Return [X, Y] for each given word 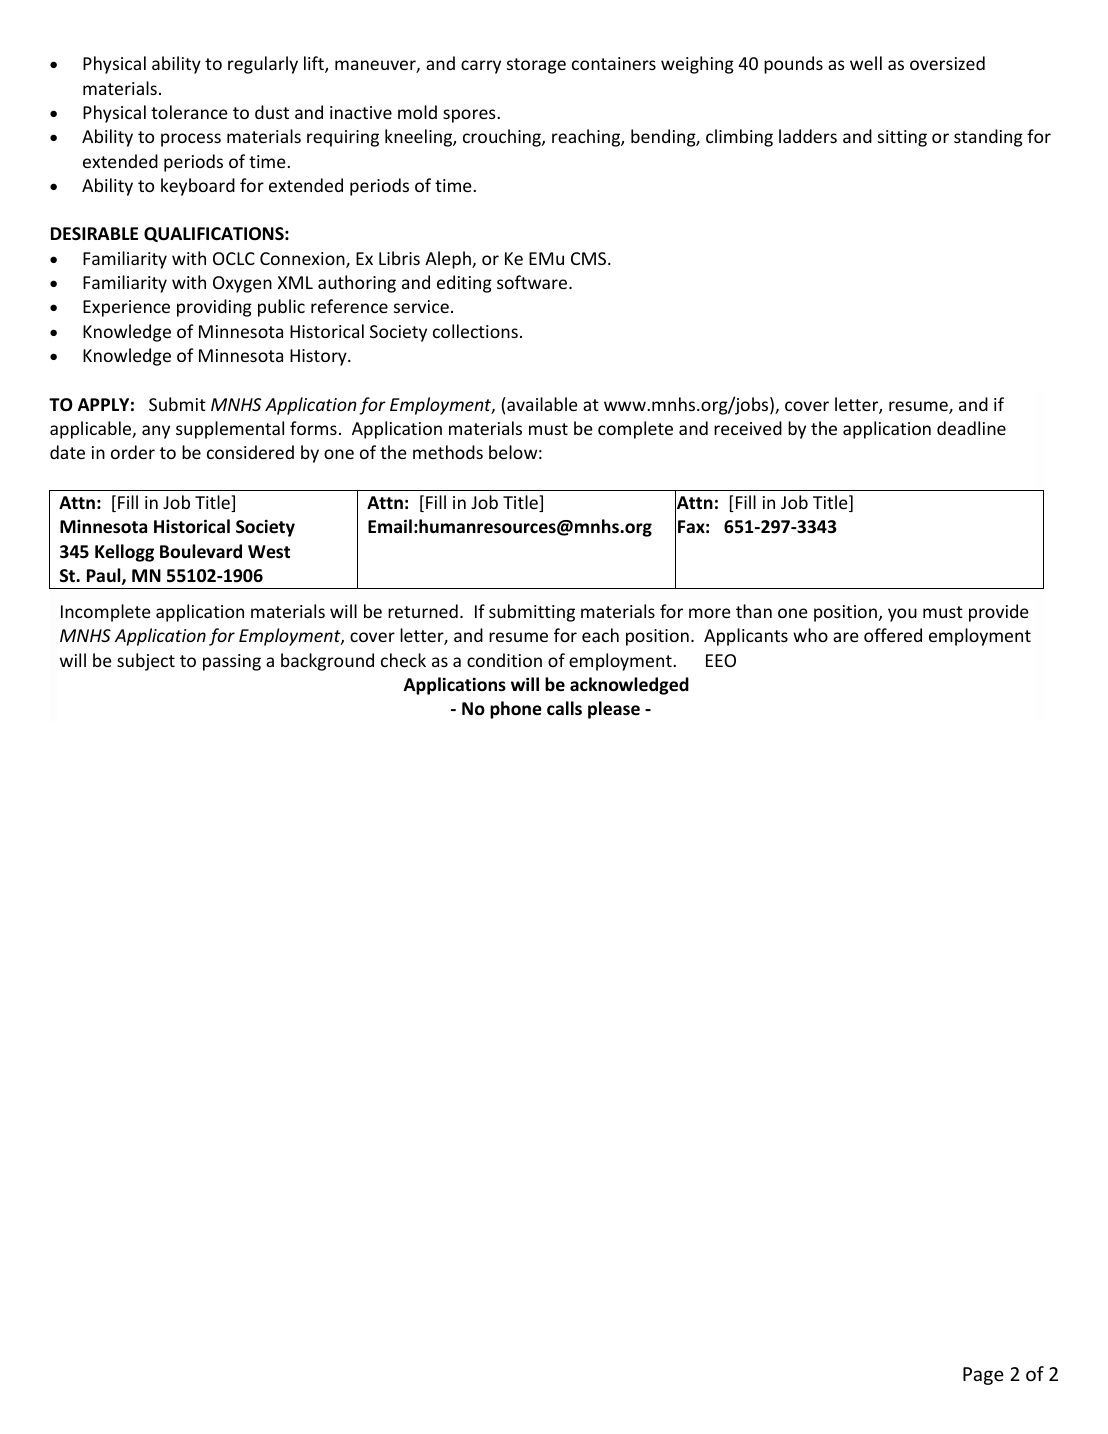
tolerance [189, 112]
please [614, 710]
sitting [902, 138]
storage [536, 66]
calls [564, 708]
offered [893, 635]
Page [983, 1376]
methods [448, 452]
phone [516, 710]
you [902, 615]
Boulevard [201, 551]
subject [146, 662]
